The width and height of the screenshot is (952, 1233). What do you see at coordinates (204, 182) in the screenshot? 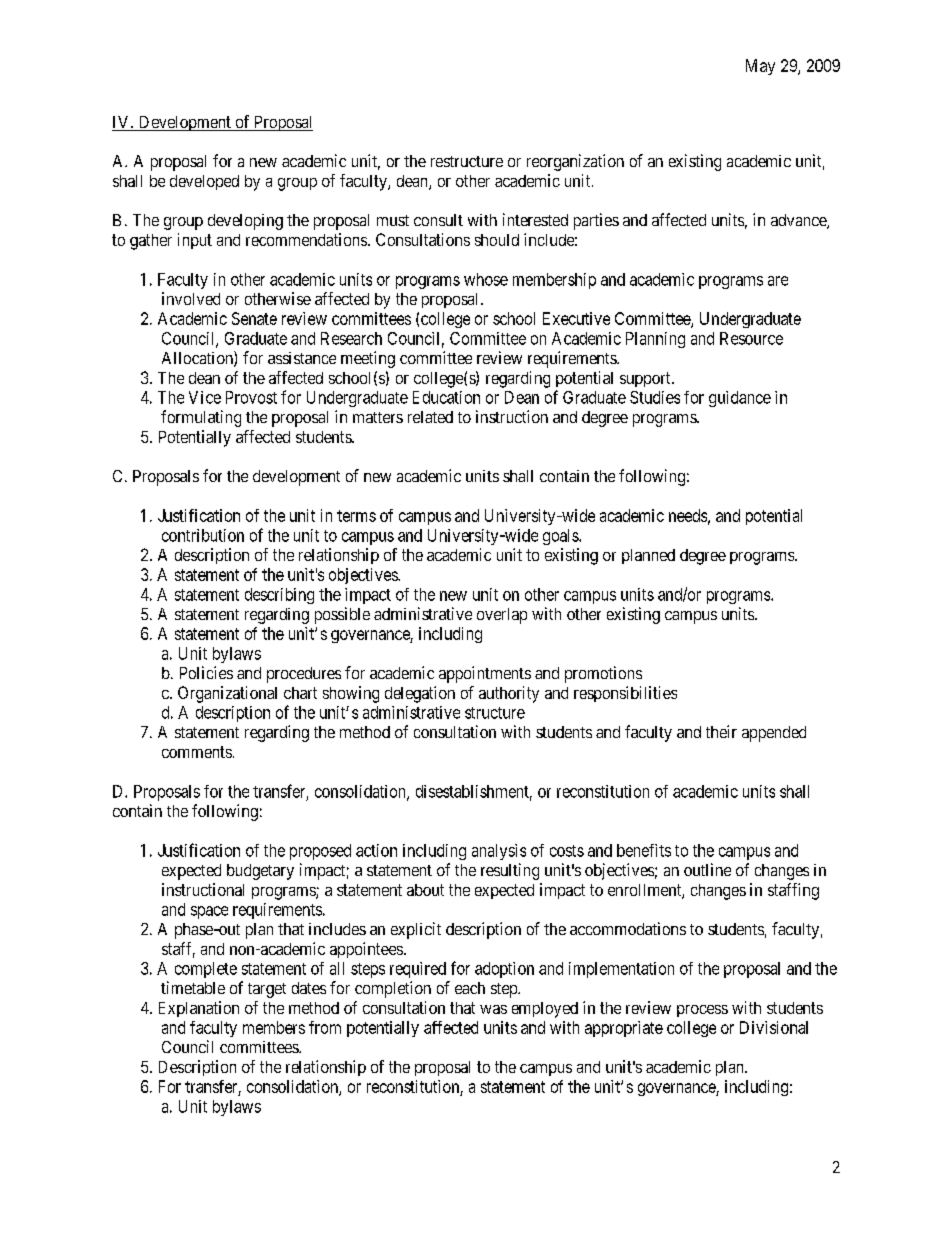
I see `developed` at bounding box center [204, 182].
